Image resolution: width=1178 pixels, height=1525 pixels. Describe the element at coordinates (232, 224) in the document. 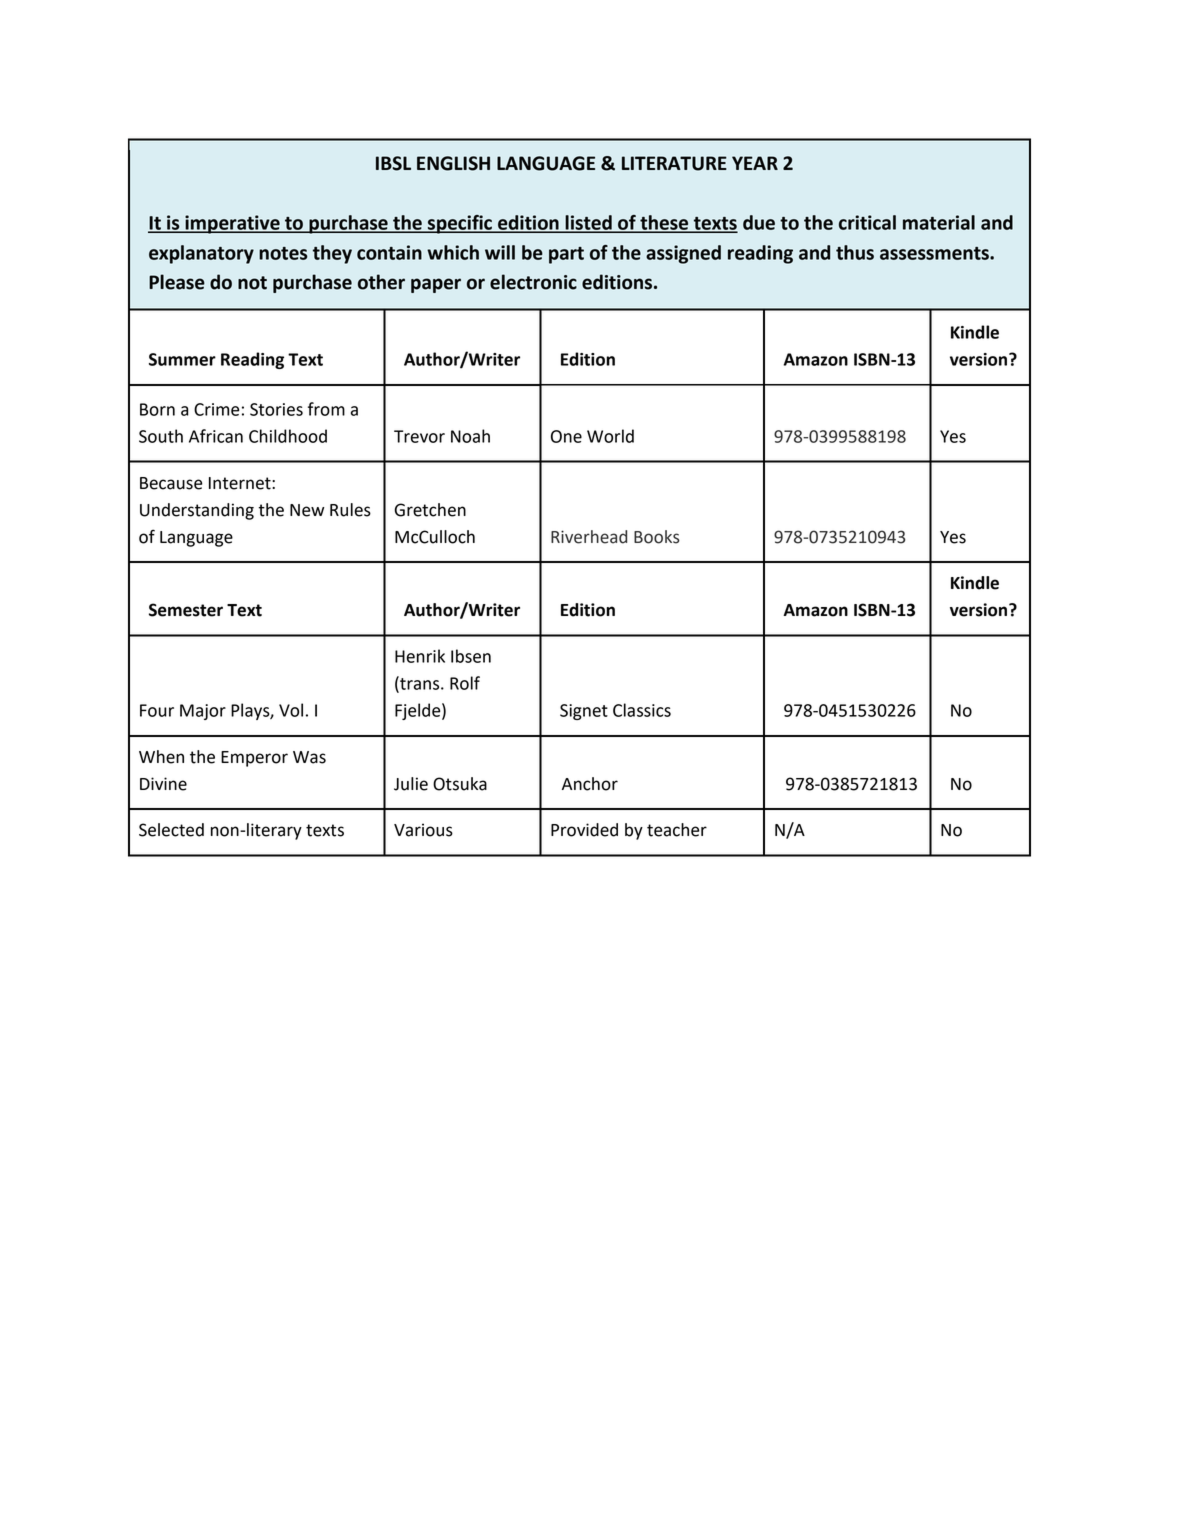

I see `imperative` at that location.
